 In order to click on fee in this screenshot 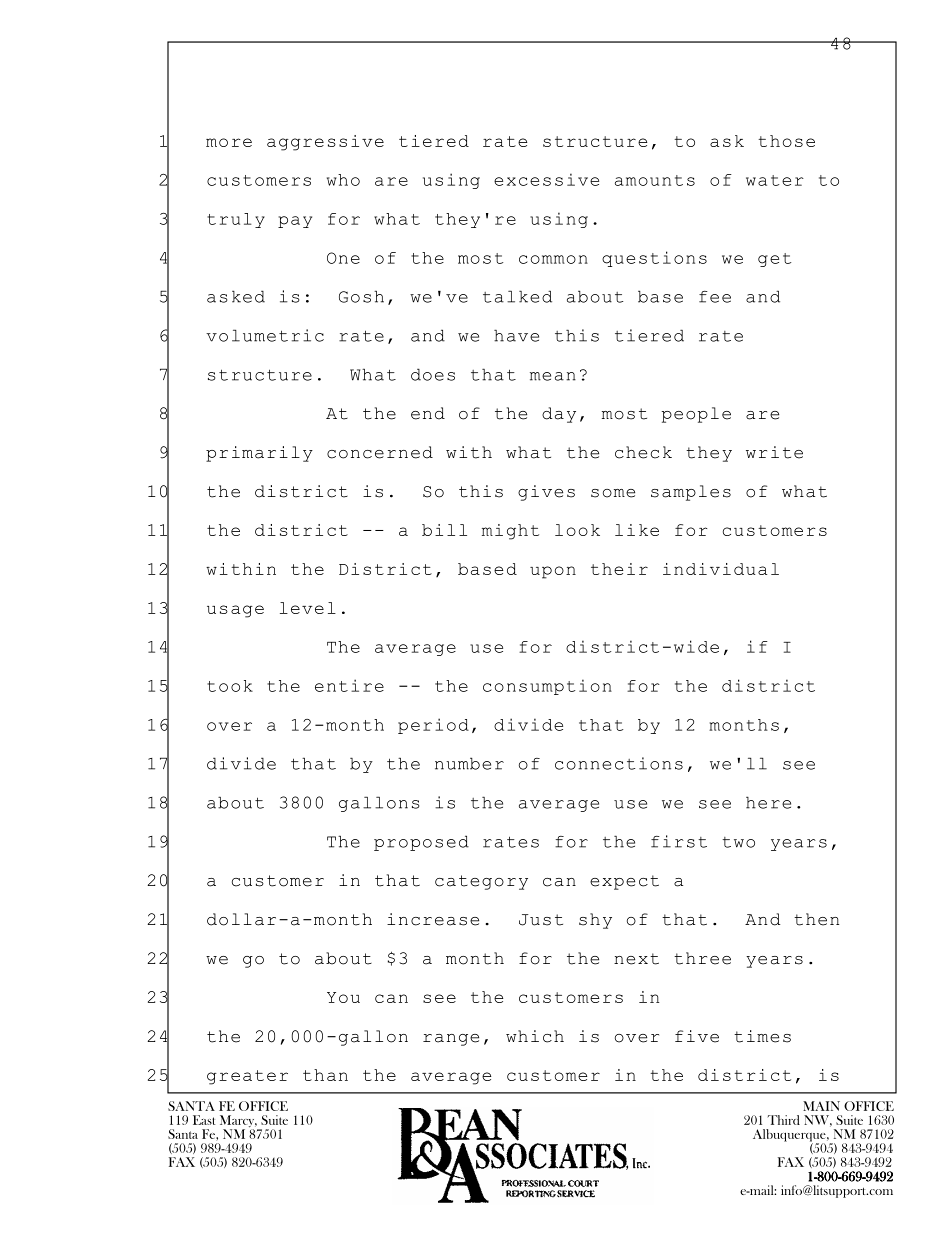, I will do `click(715, 297)`.
